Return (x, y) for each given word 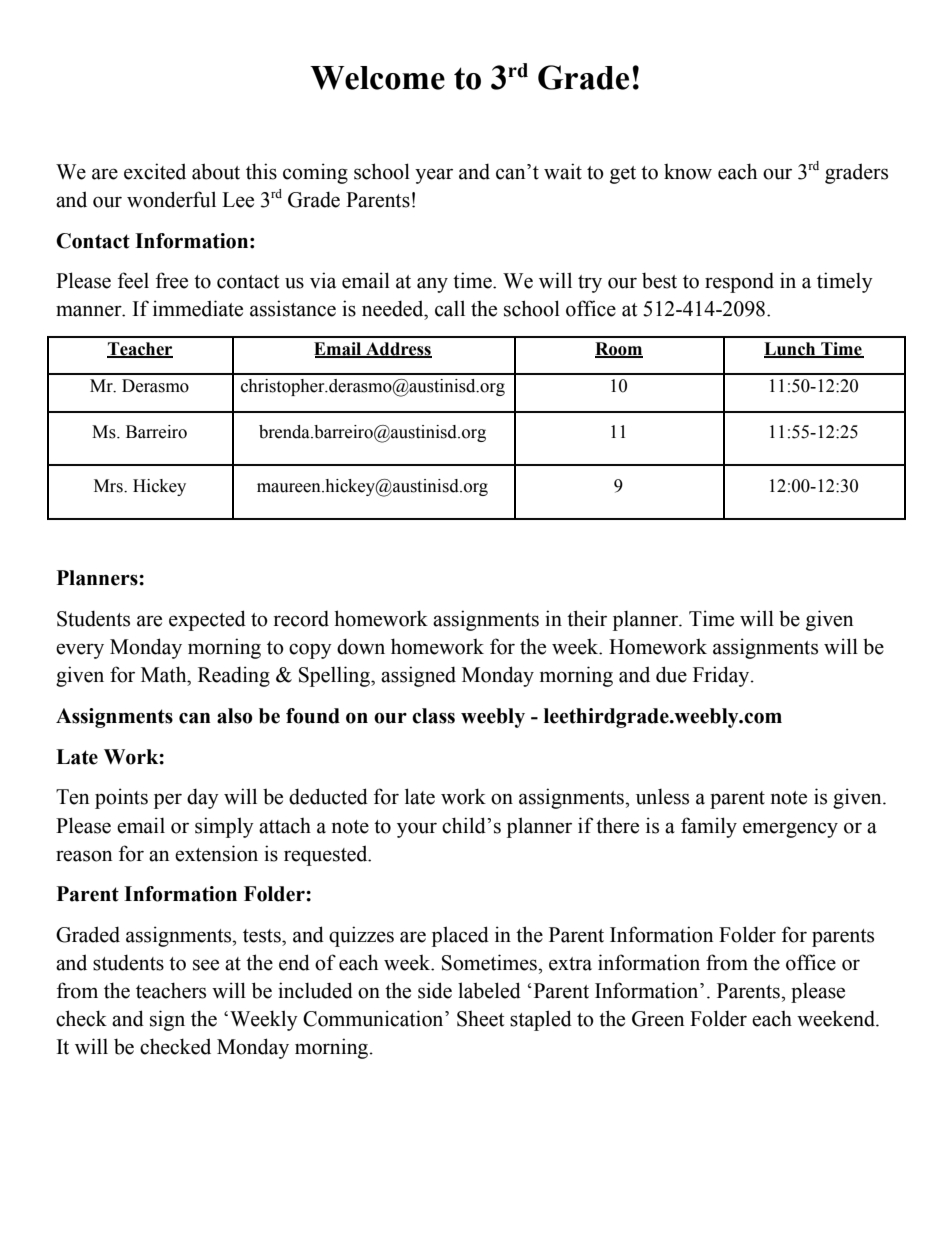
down (361, 646)
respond (739, 282)
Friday (722, 676)
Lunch (791, 350)
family (709, 827)
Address (398, 350)
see (206, 965)
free (172, 280)
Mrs (109, 486)
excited (155, 171)
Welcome (377, 78)
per (168, 801)
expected (207, 620)
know (688, 172)
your (417, 830)
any (432, 285)
